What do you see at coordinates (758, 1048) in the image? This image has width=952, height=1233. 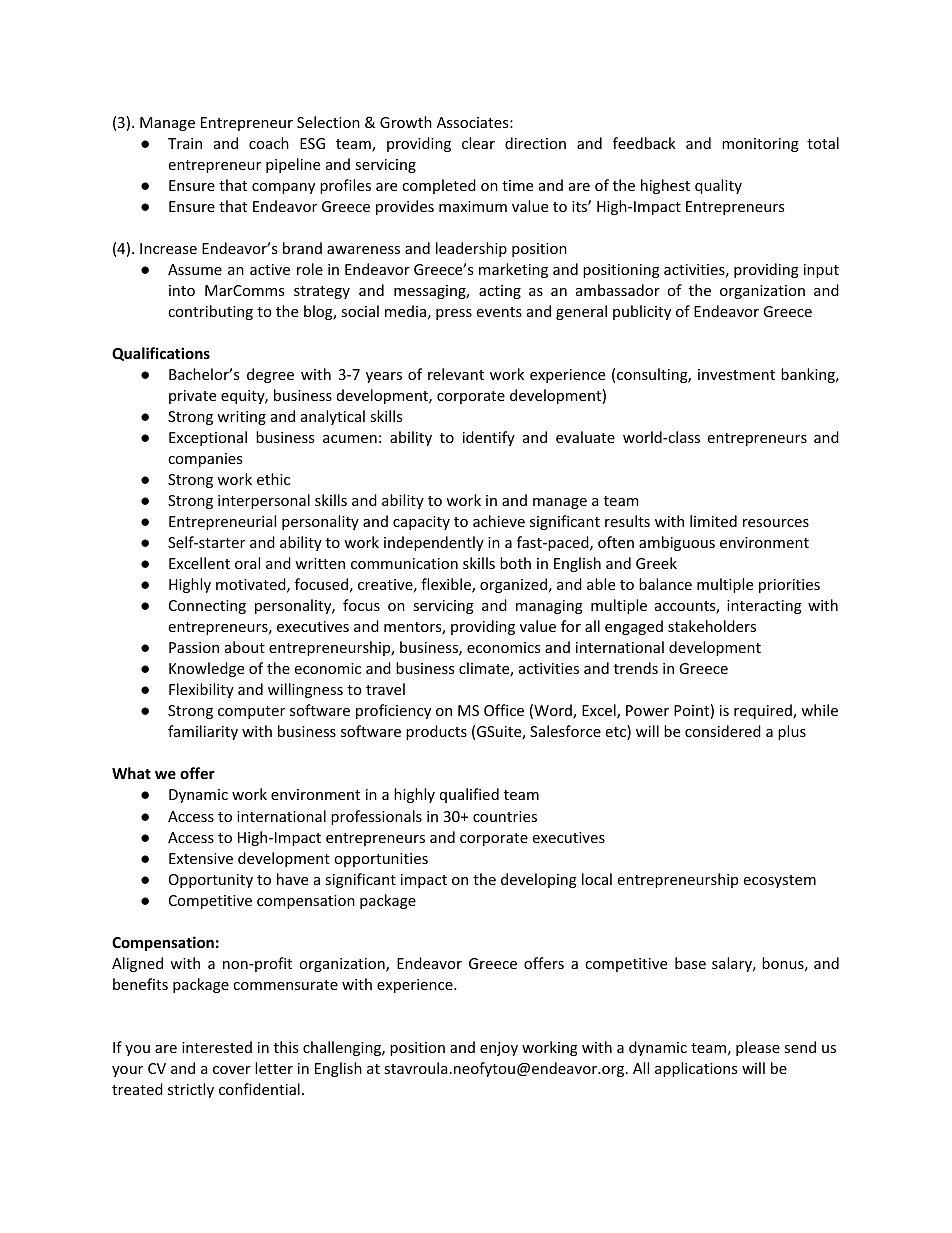 I see `please` at bounding box center [758, 1048].
